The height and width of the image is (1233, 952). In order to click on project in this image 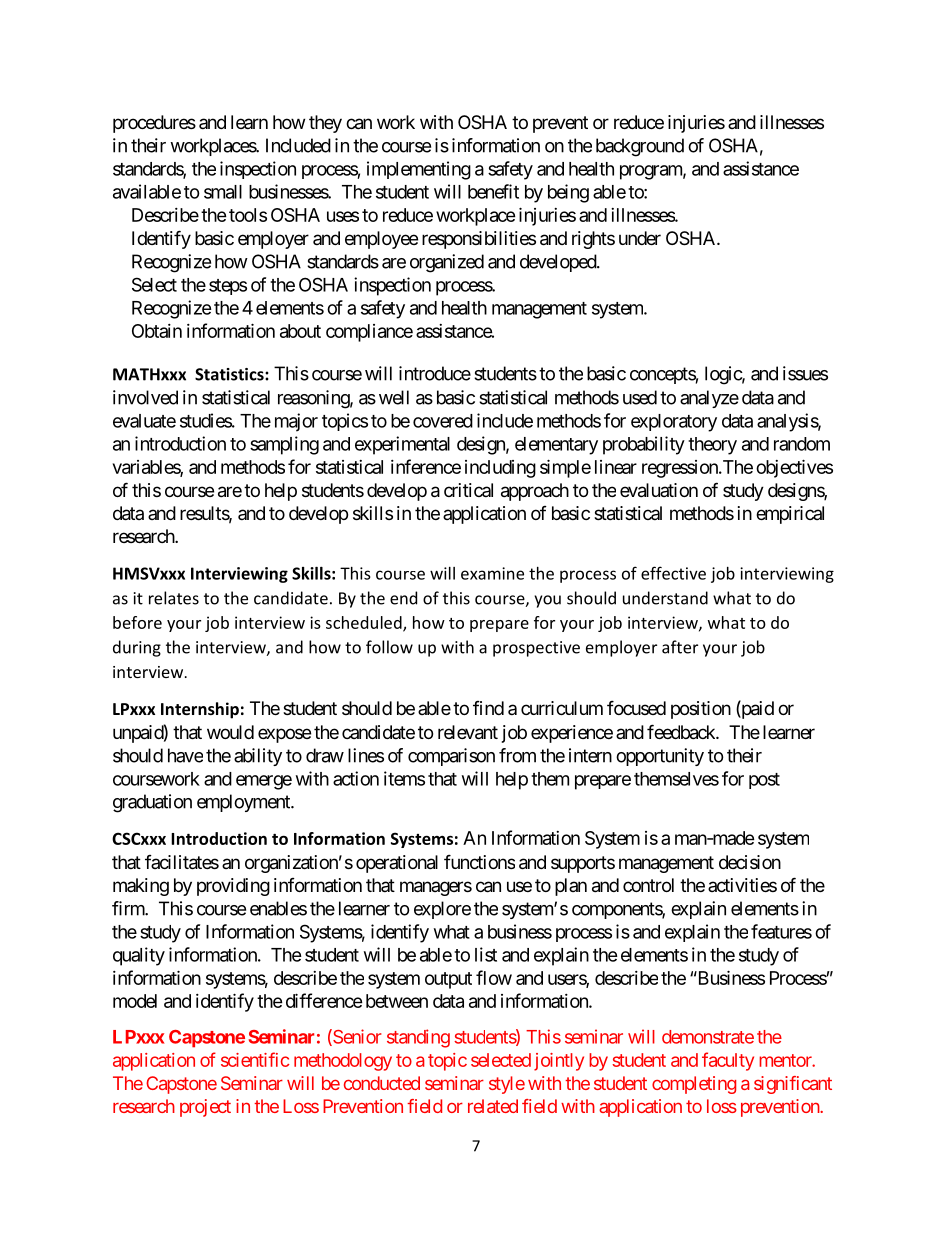, I will do `click(205, 1108)`.
